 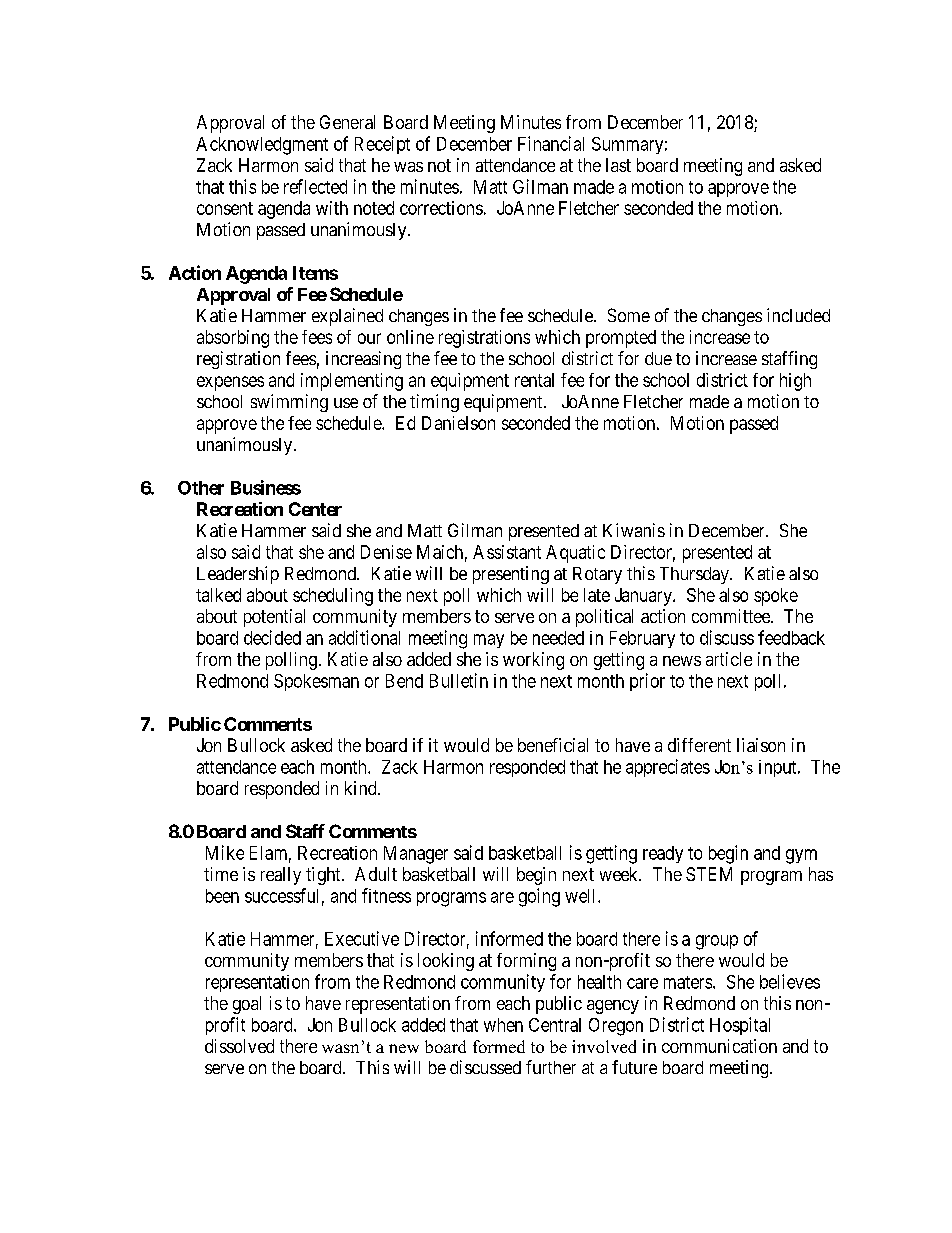 I want to click on when, so click(x=503, y=1025).
